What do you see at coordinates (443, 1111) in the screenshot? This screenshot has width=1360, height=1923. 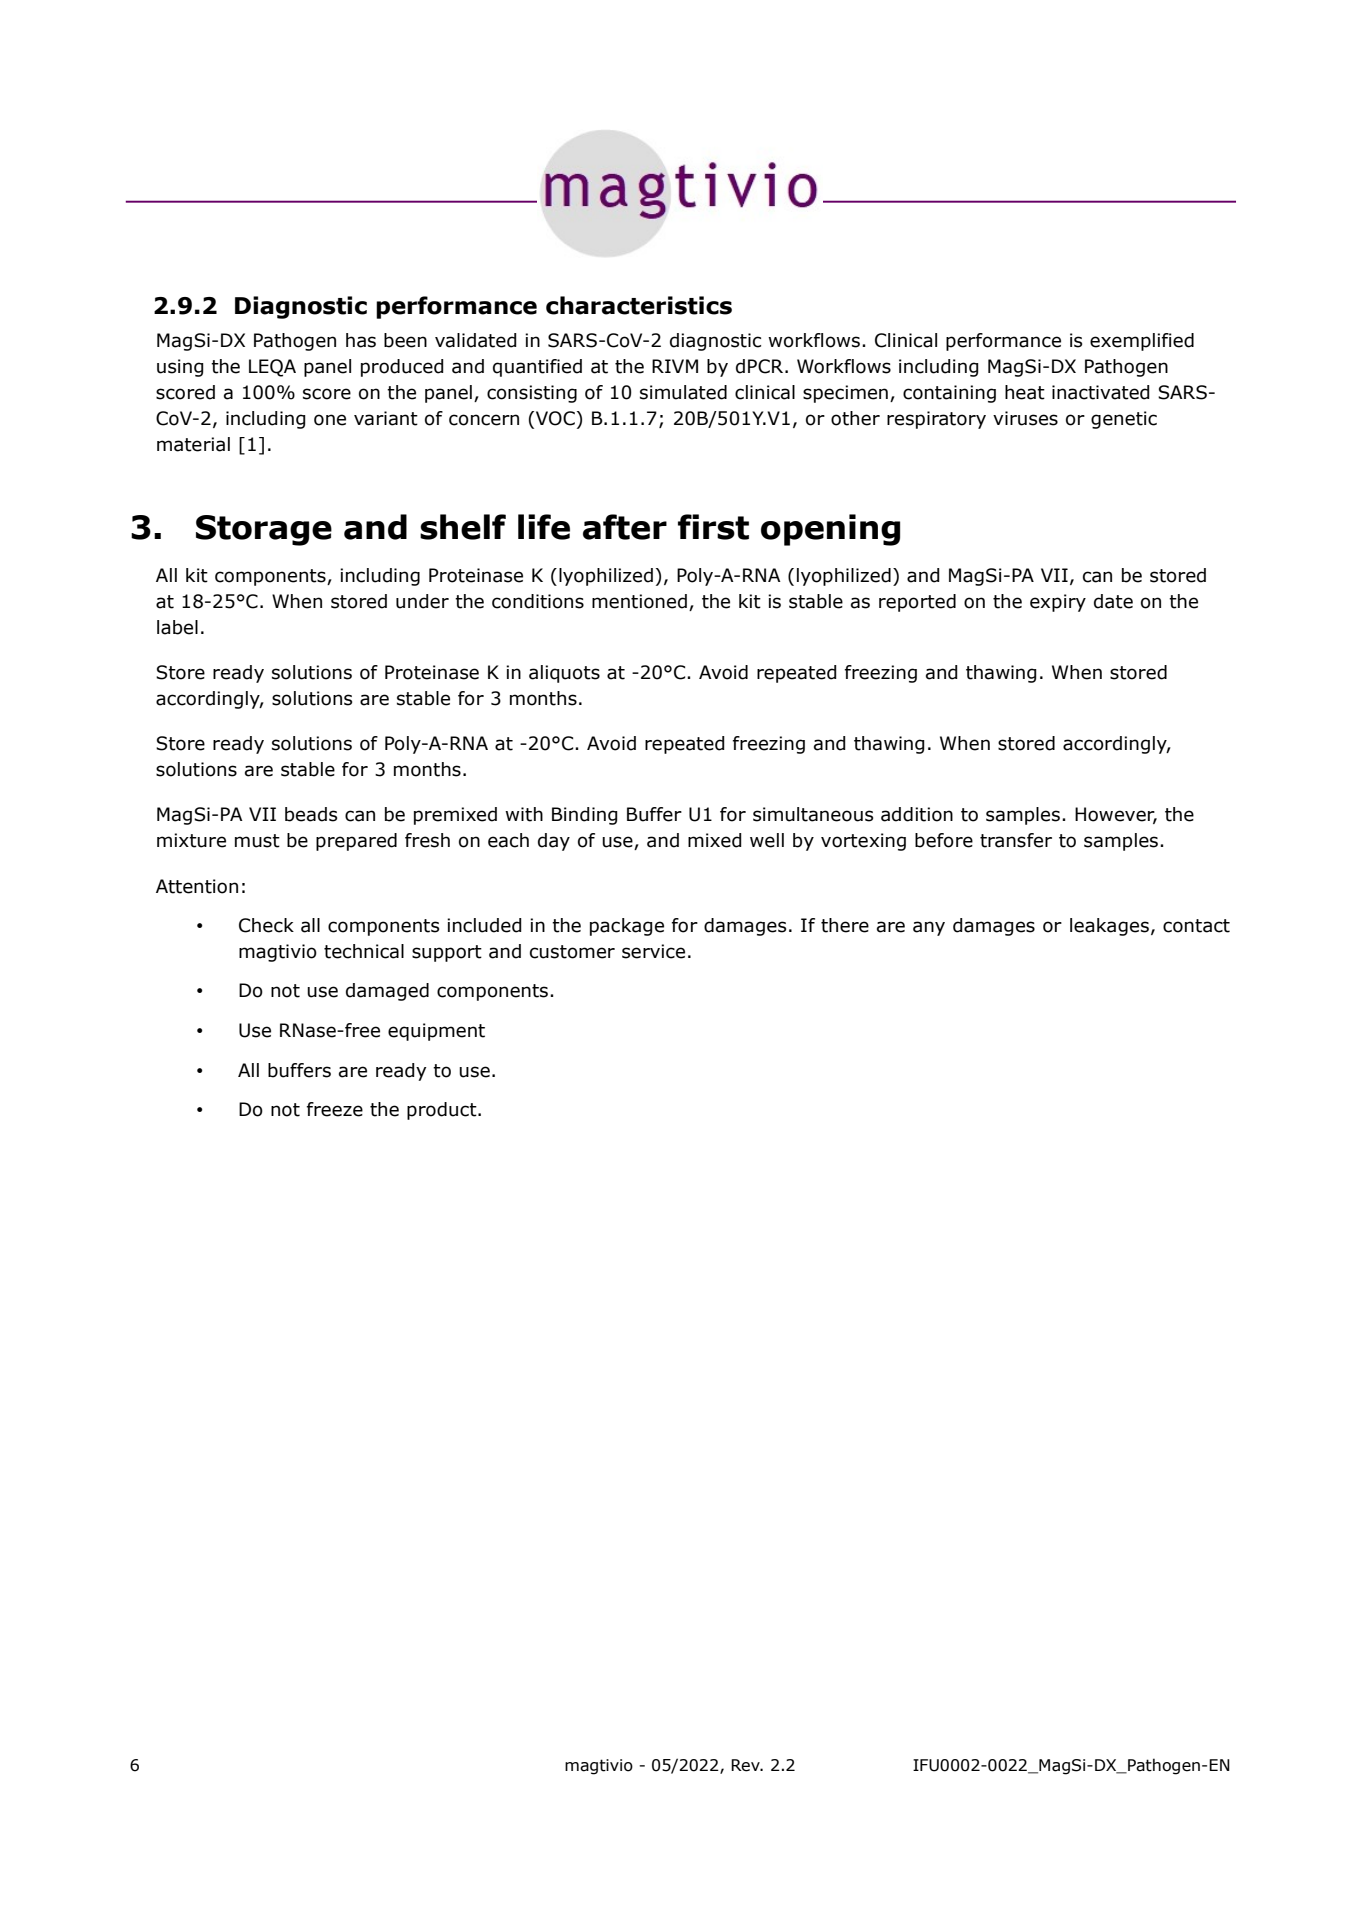 I see `product` at bounding box center [443, 1111].
